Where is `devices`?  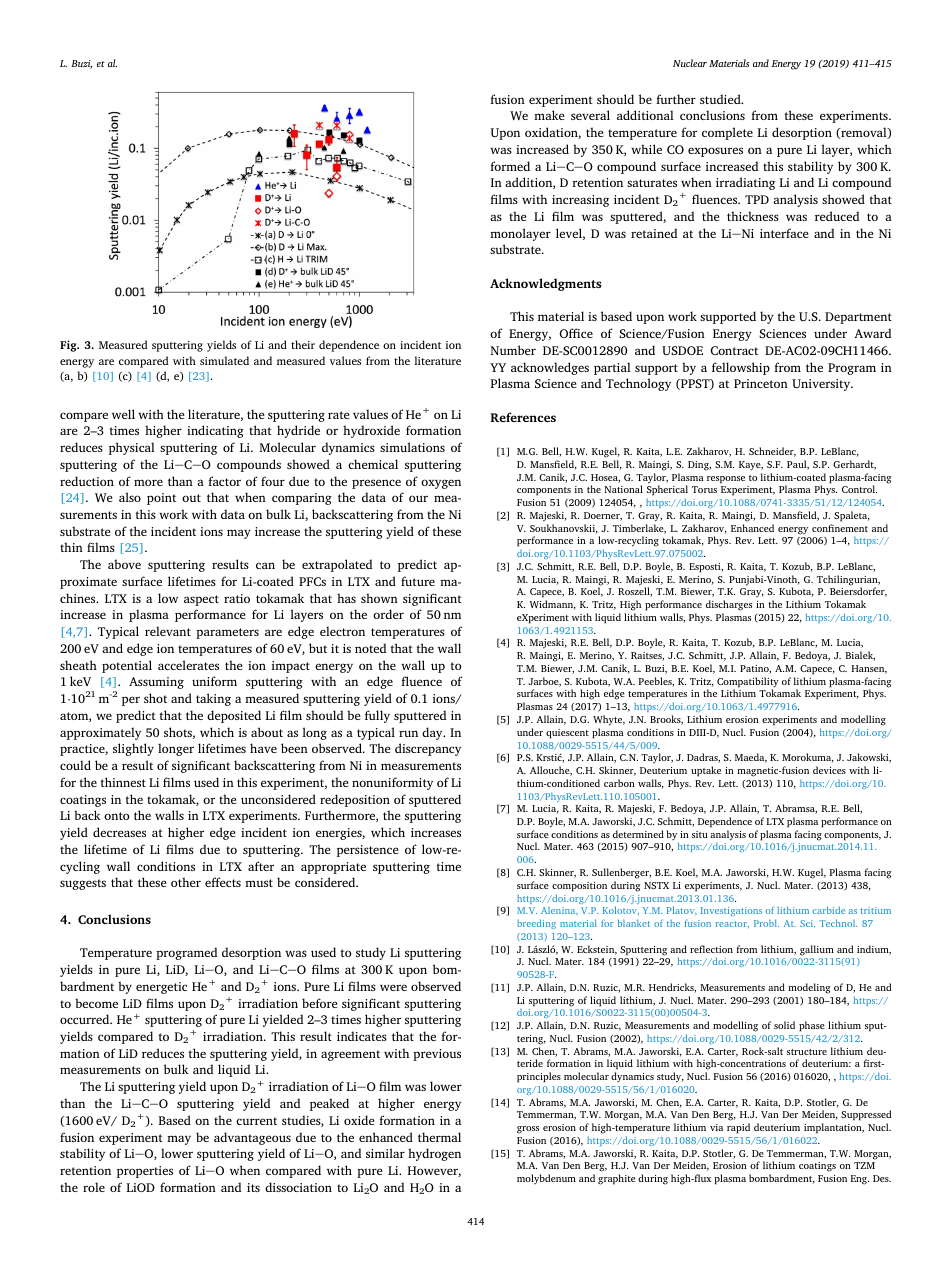
devices is located at coordinates (829, 770).
